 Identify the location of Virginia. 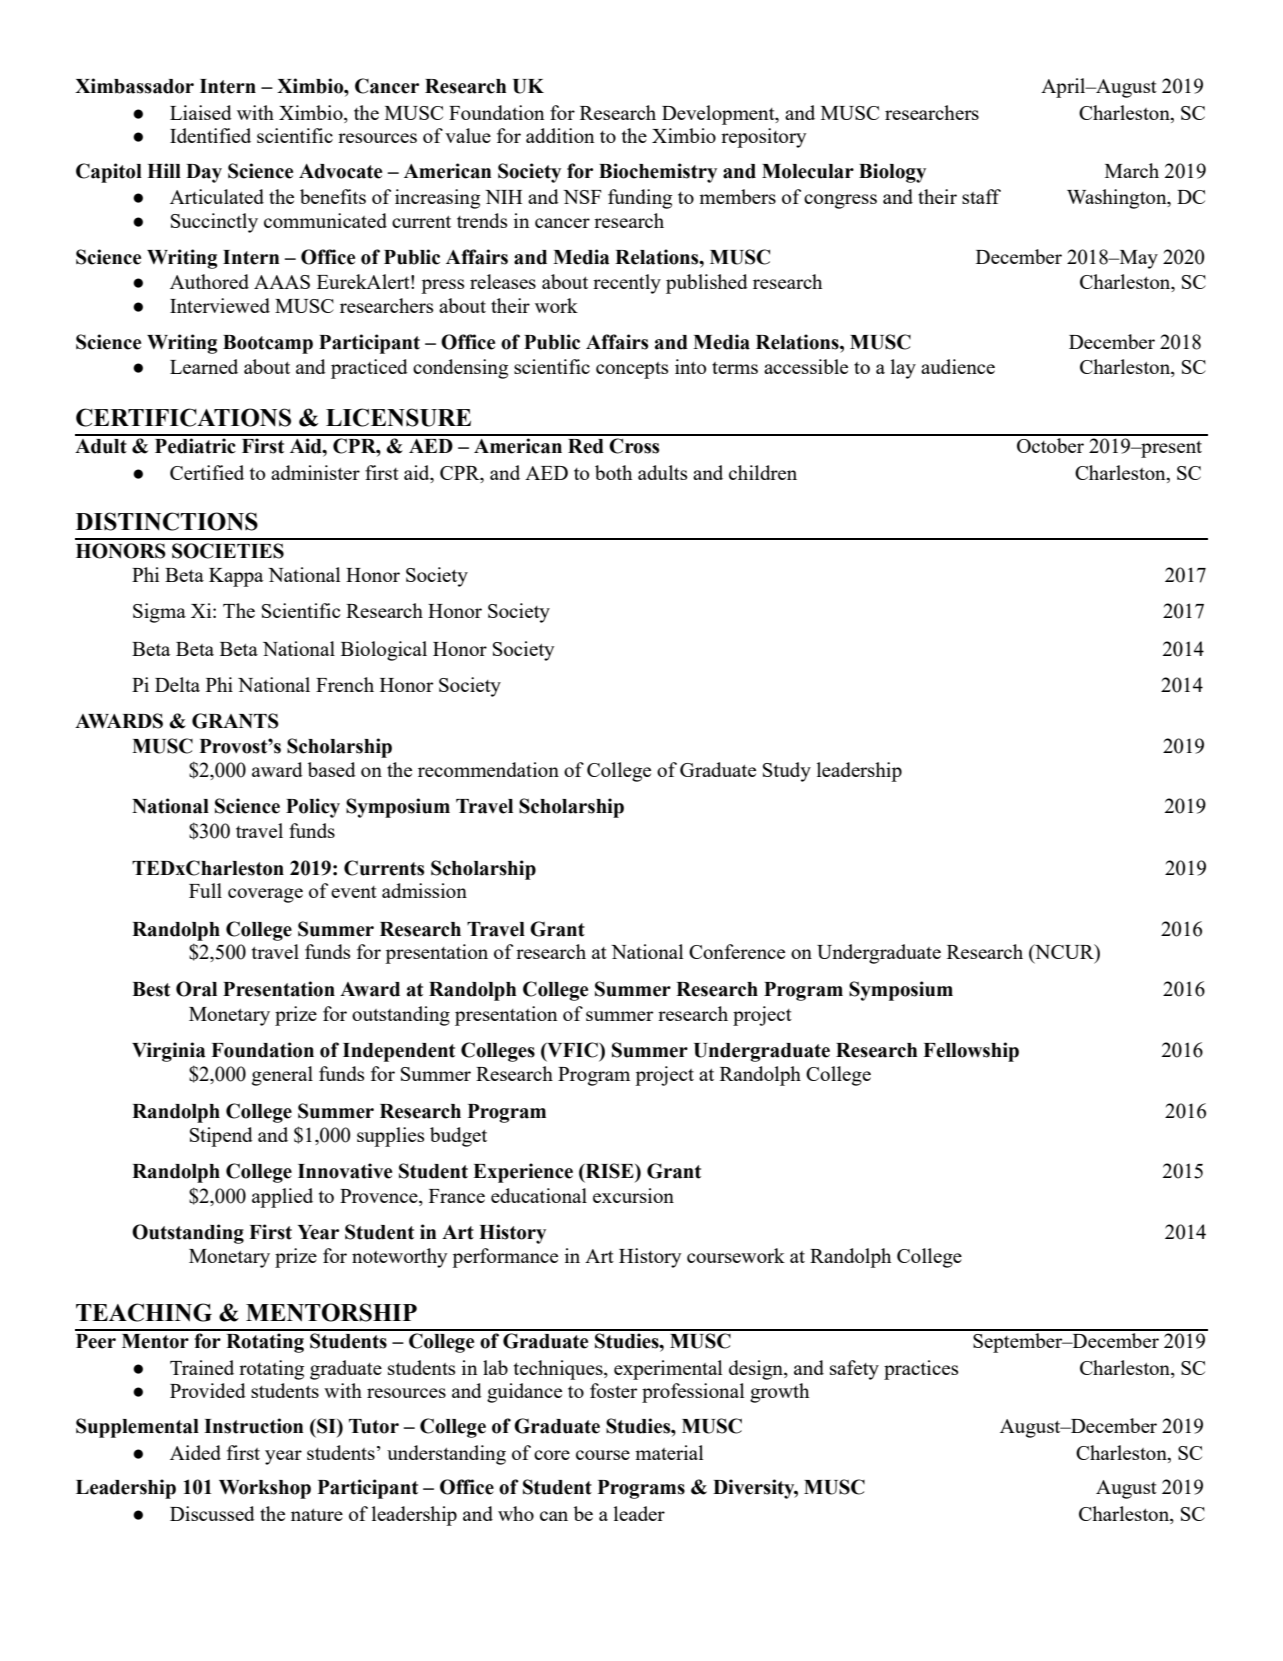
(169, 1052).
